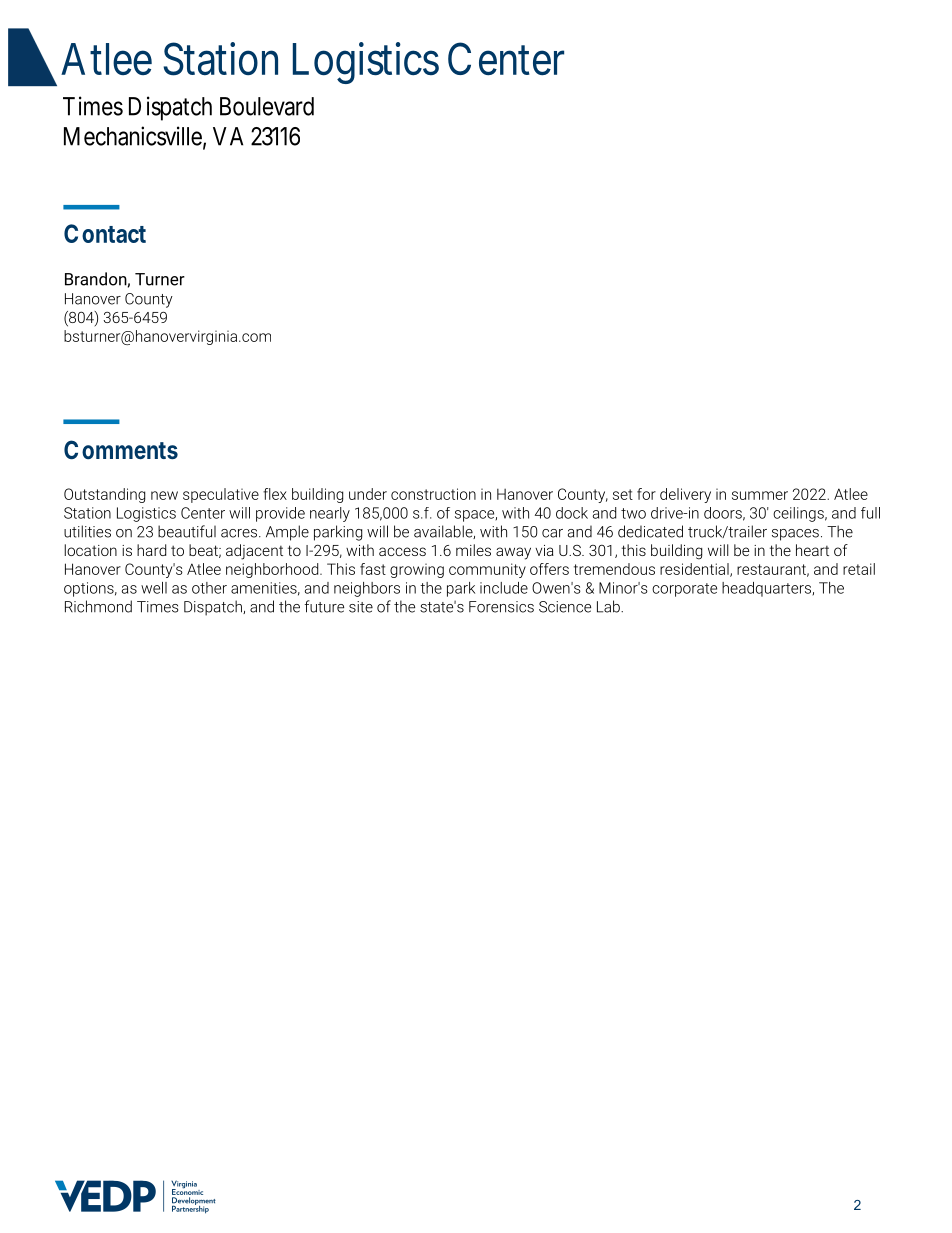 This image has width=952, height=1233. Describe the element at coordinates (105, 233) in the image. I see `Contact` at that location.
